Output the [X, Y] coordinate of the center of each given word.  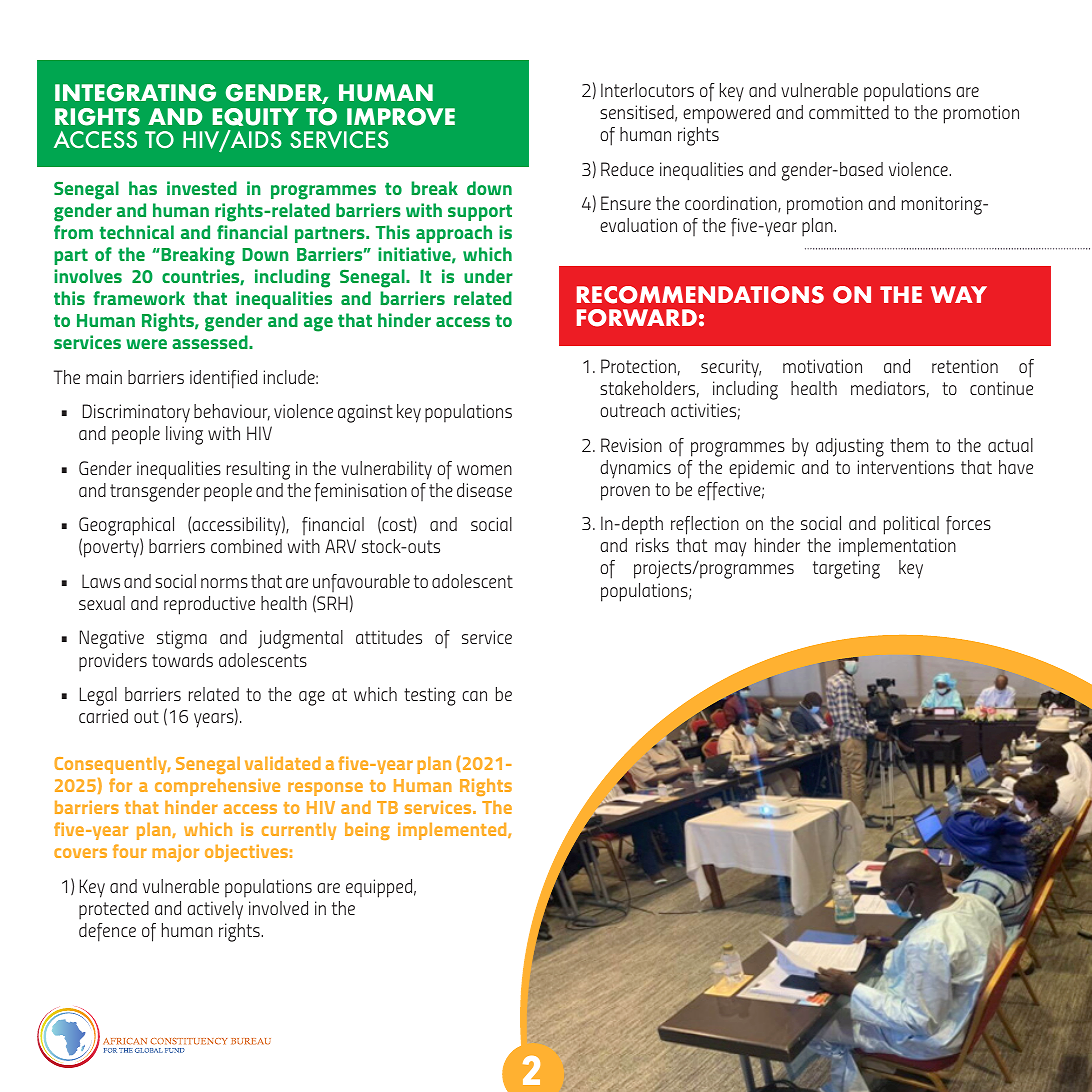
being [367, 831]
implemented [453, 831]
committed [849, 112]
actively [215, 910]
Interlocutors [647, 90]
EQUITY [256, 117]
